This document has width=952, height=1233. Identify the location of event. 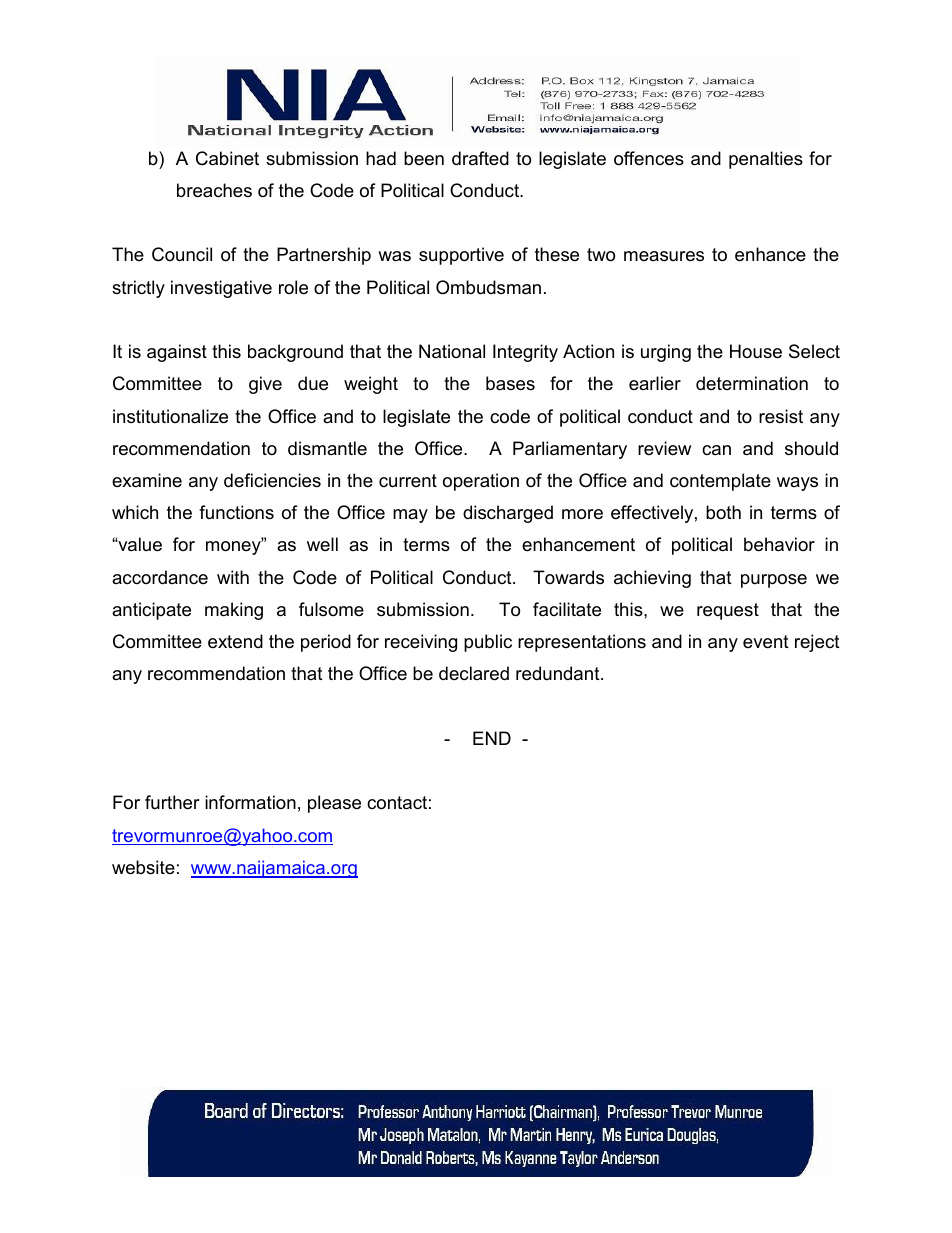
(766, 642).
